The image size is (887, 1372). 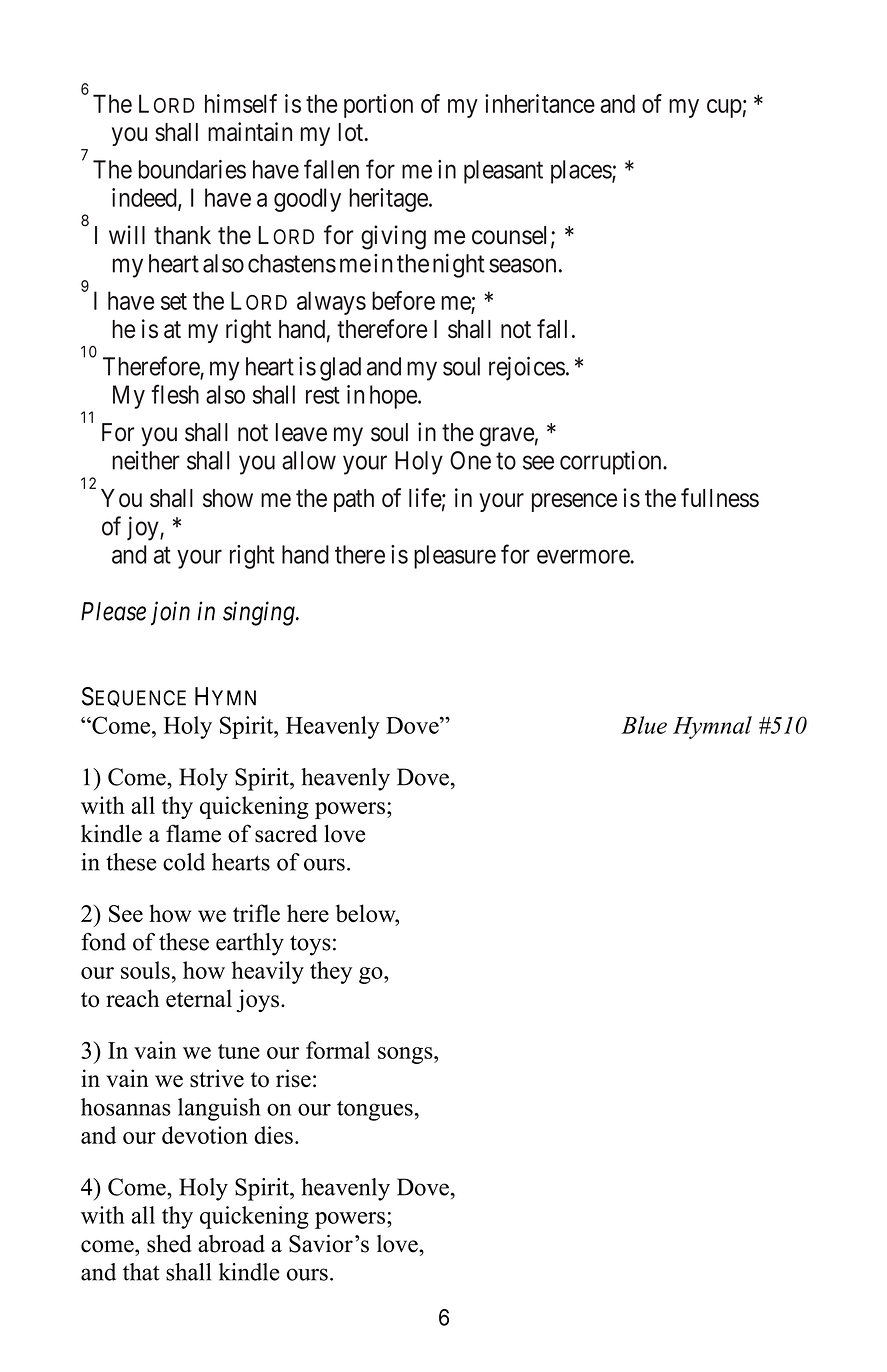 What do you see at coordinates (310, 945) in the image?
I see `toys` at bounding box center [310, 945].
